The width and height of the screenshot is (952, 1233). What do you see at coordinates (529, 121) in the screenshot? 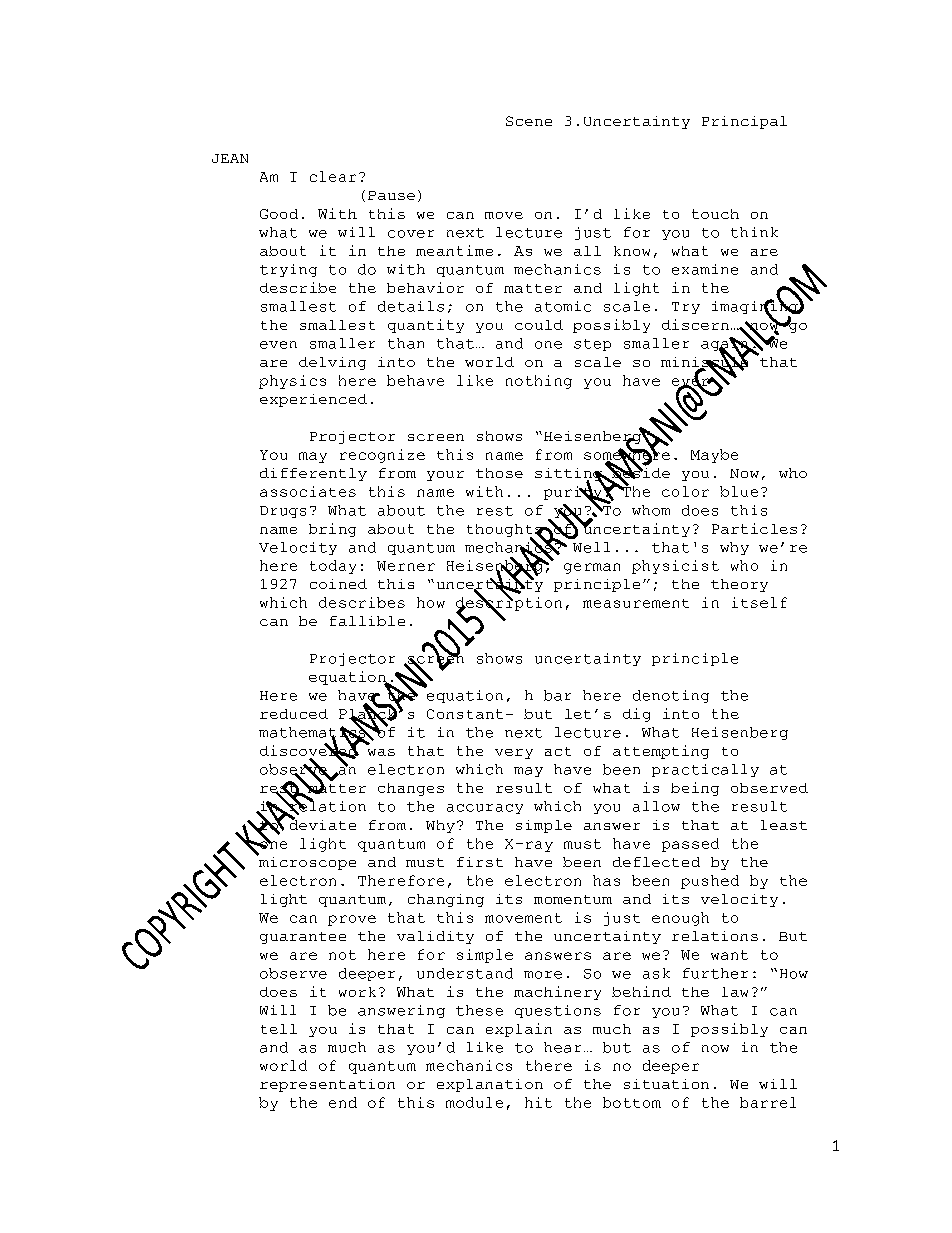
I see `Scene` at bounding box center [529, 121].
